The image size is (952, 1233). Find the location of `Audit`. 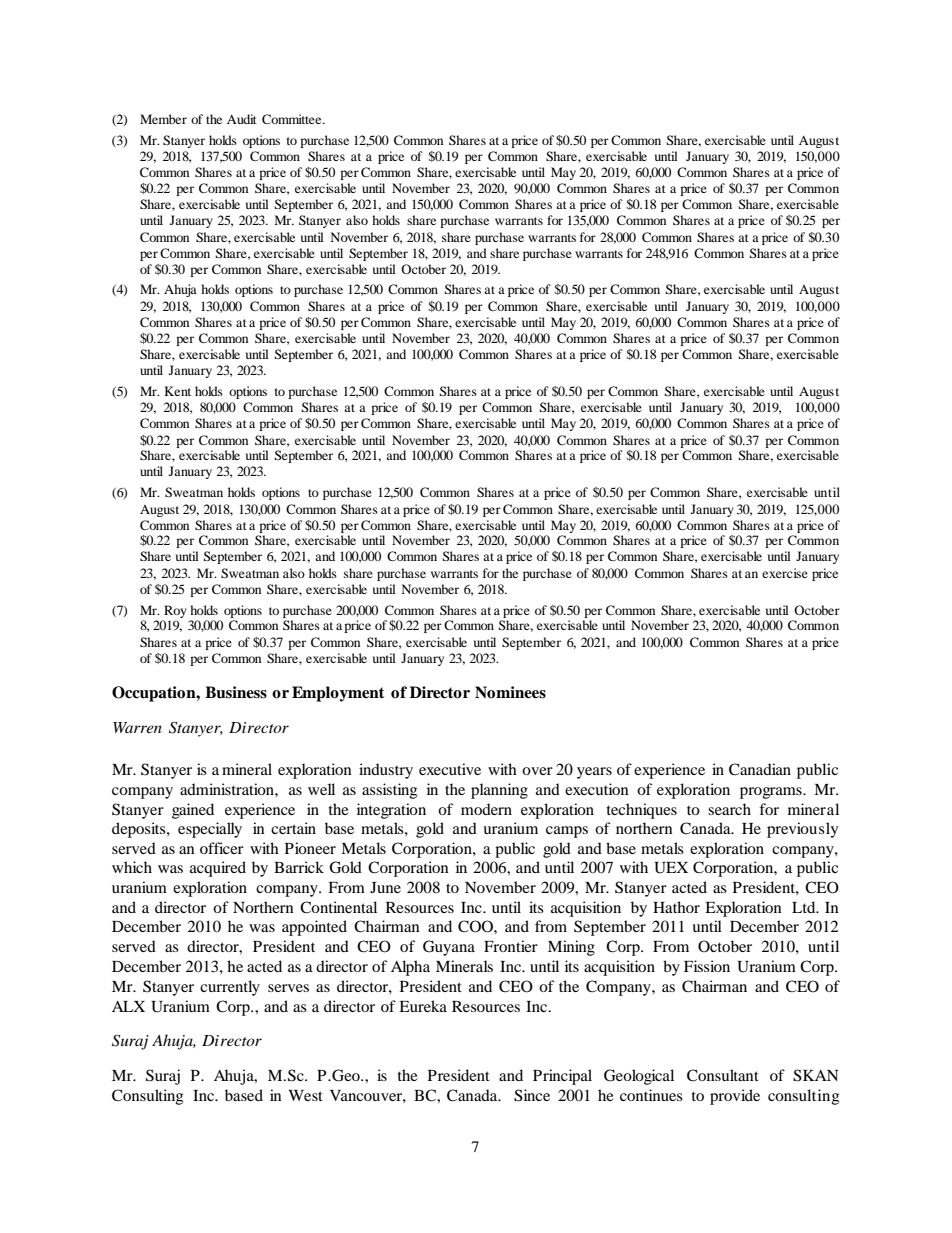

Audit is located at coordinates (242, 119).
